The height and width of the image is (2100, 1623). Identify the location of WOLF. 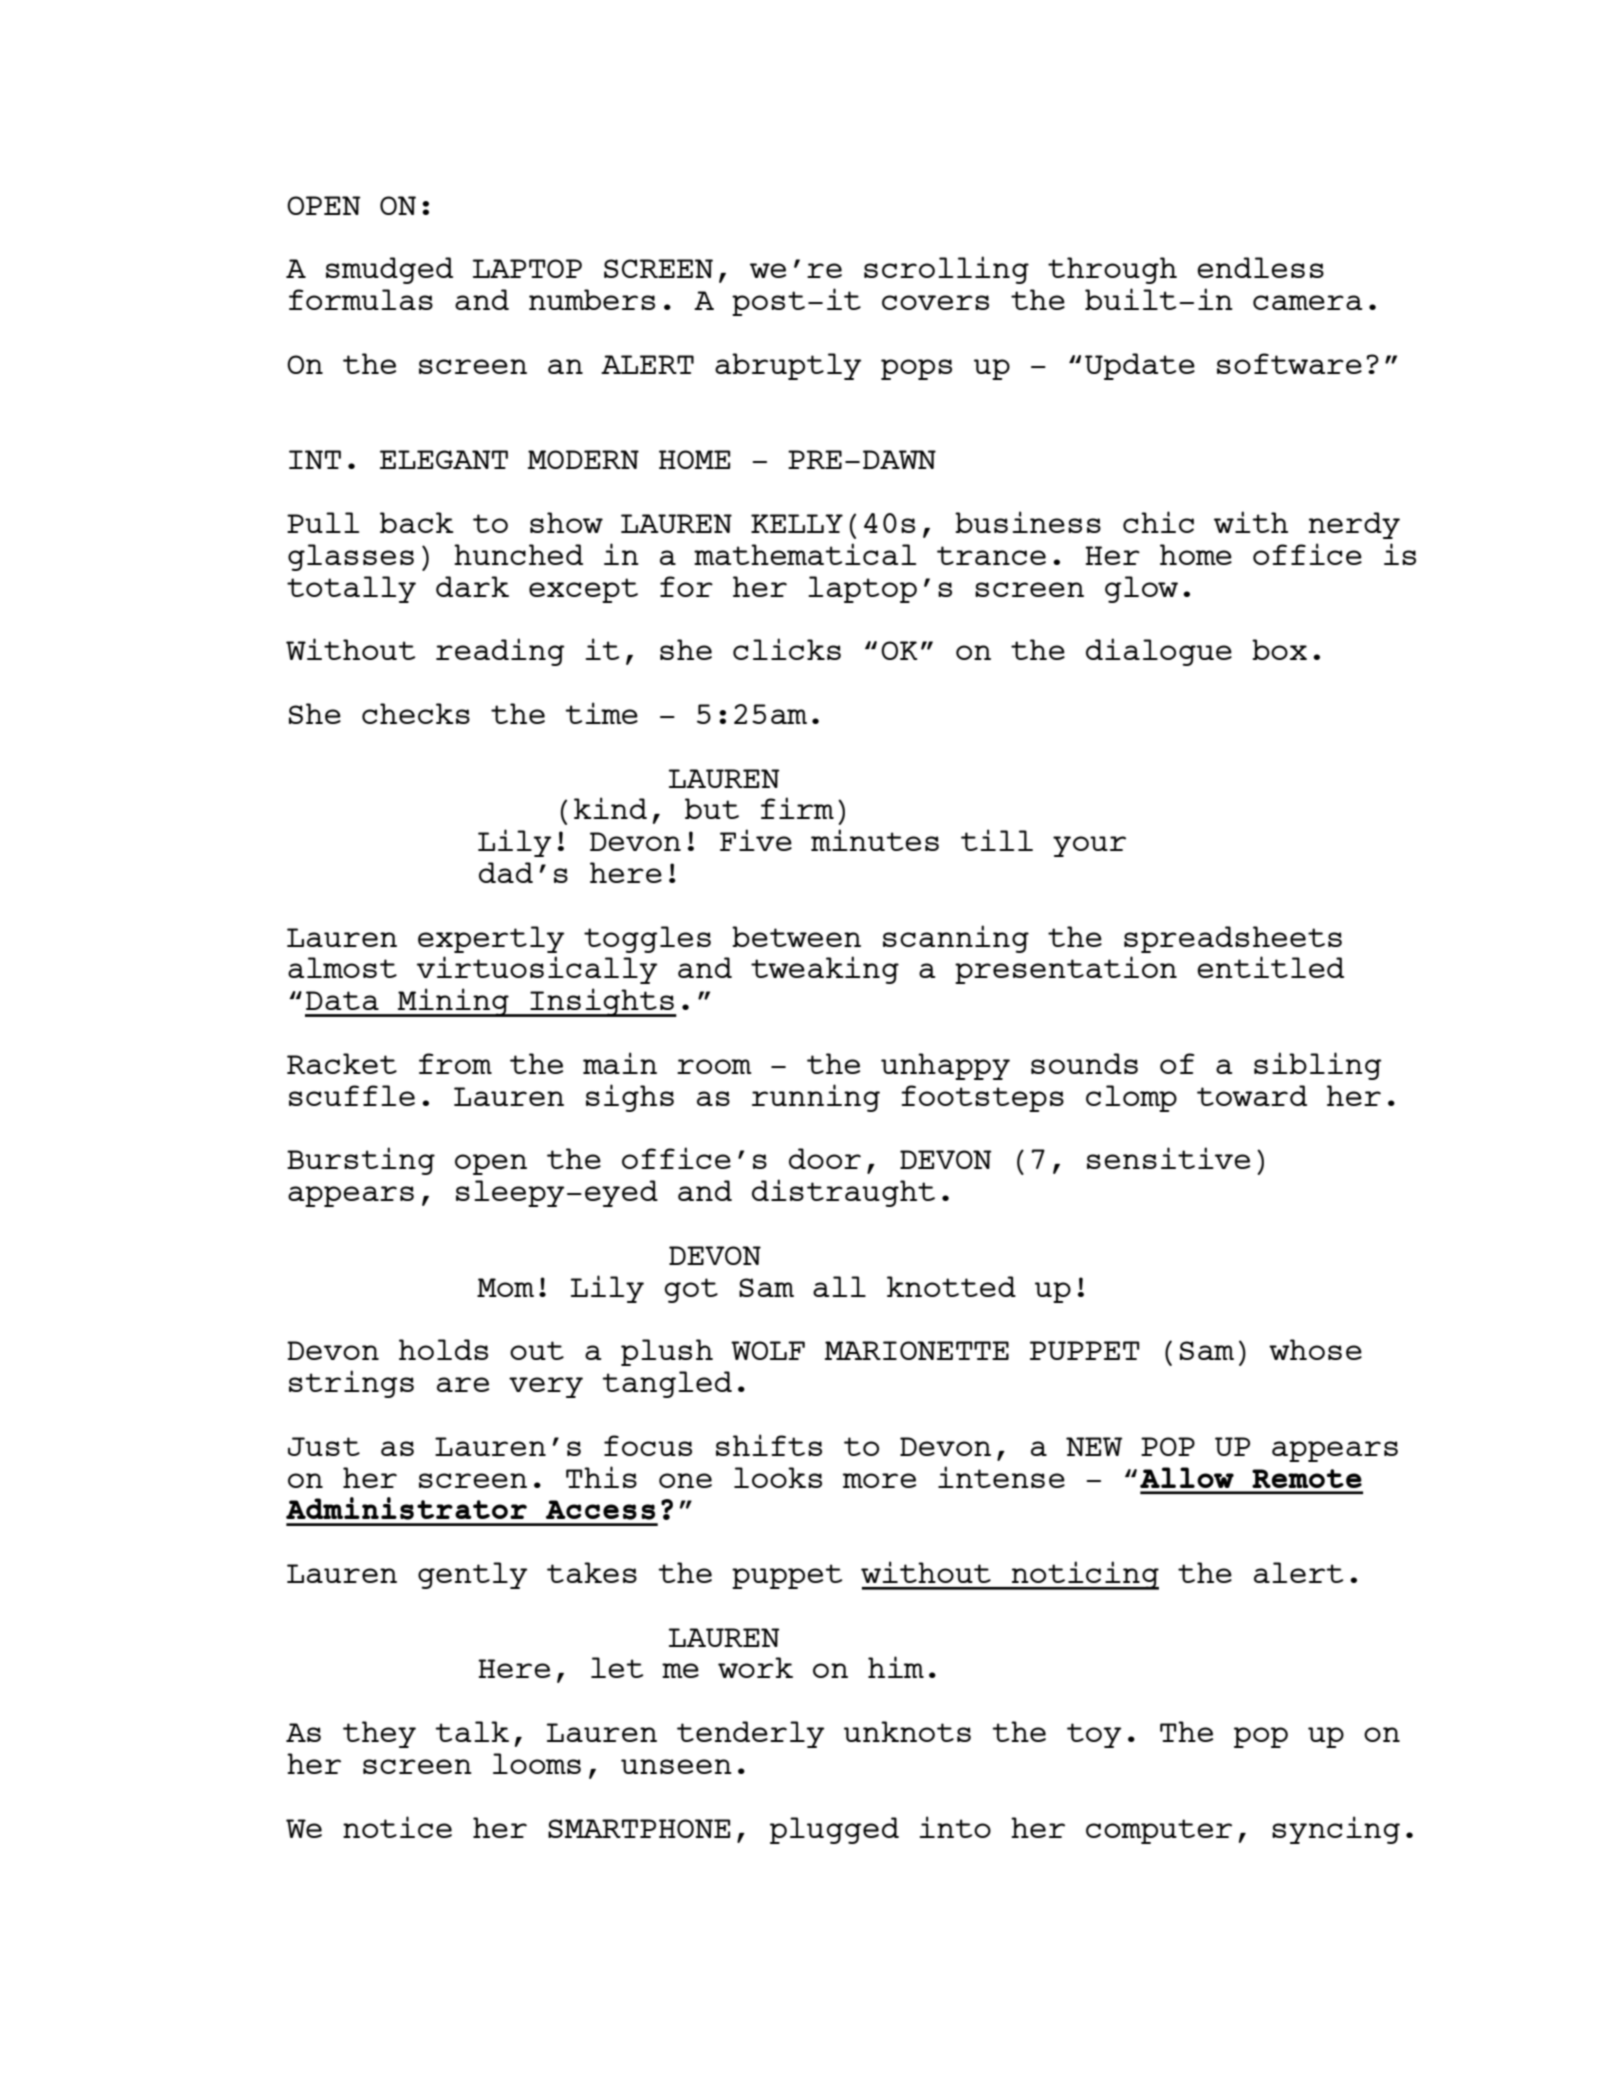
(768, 1350).
